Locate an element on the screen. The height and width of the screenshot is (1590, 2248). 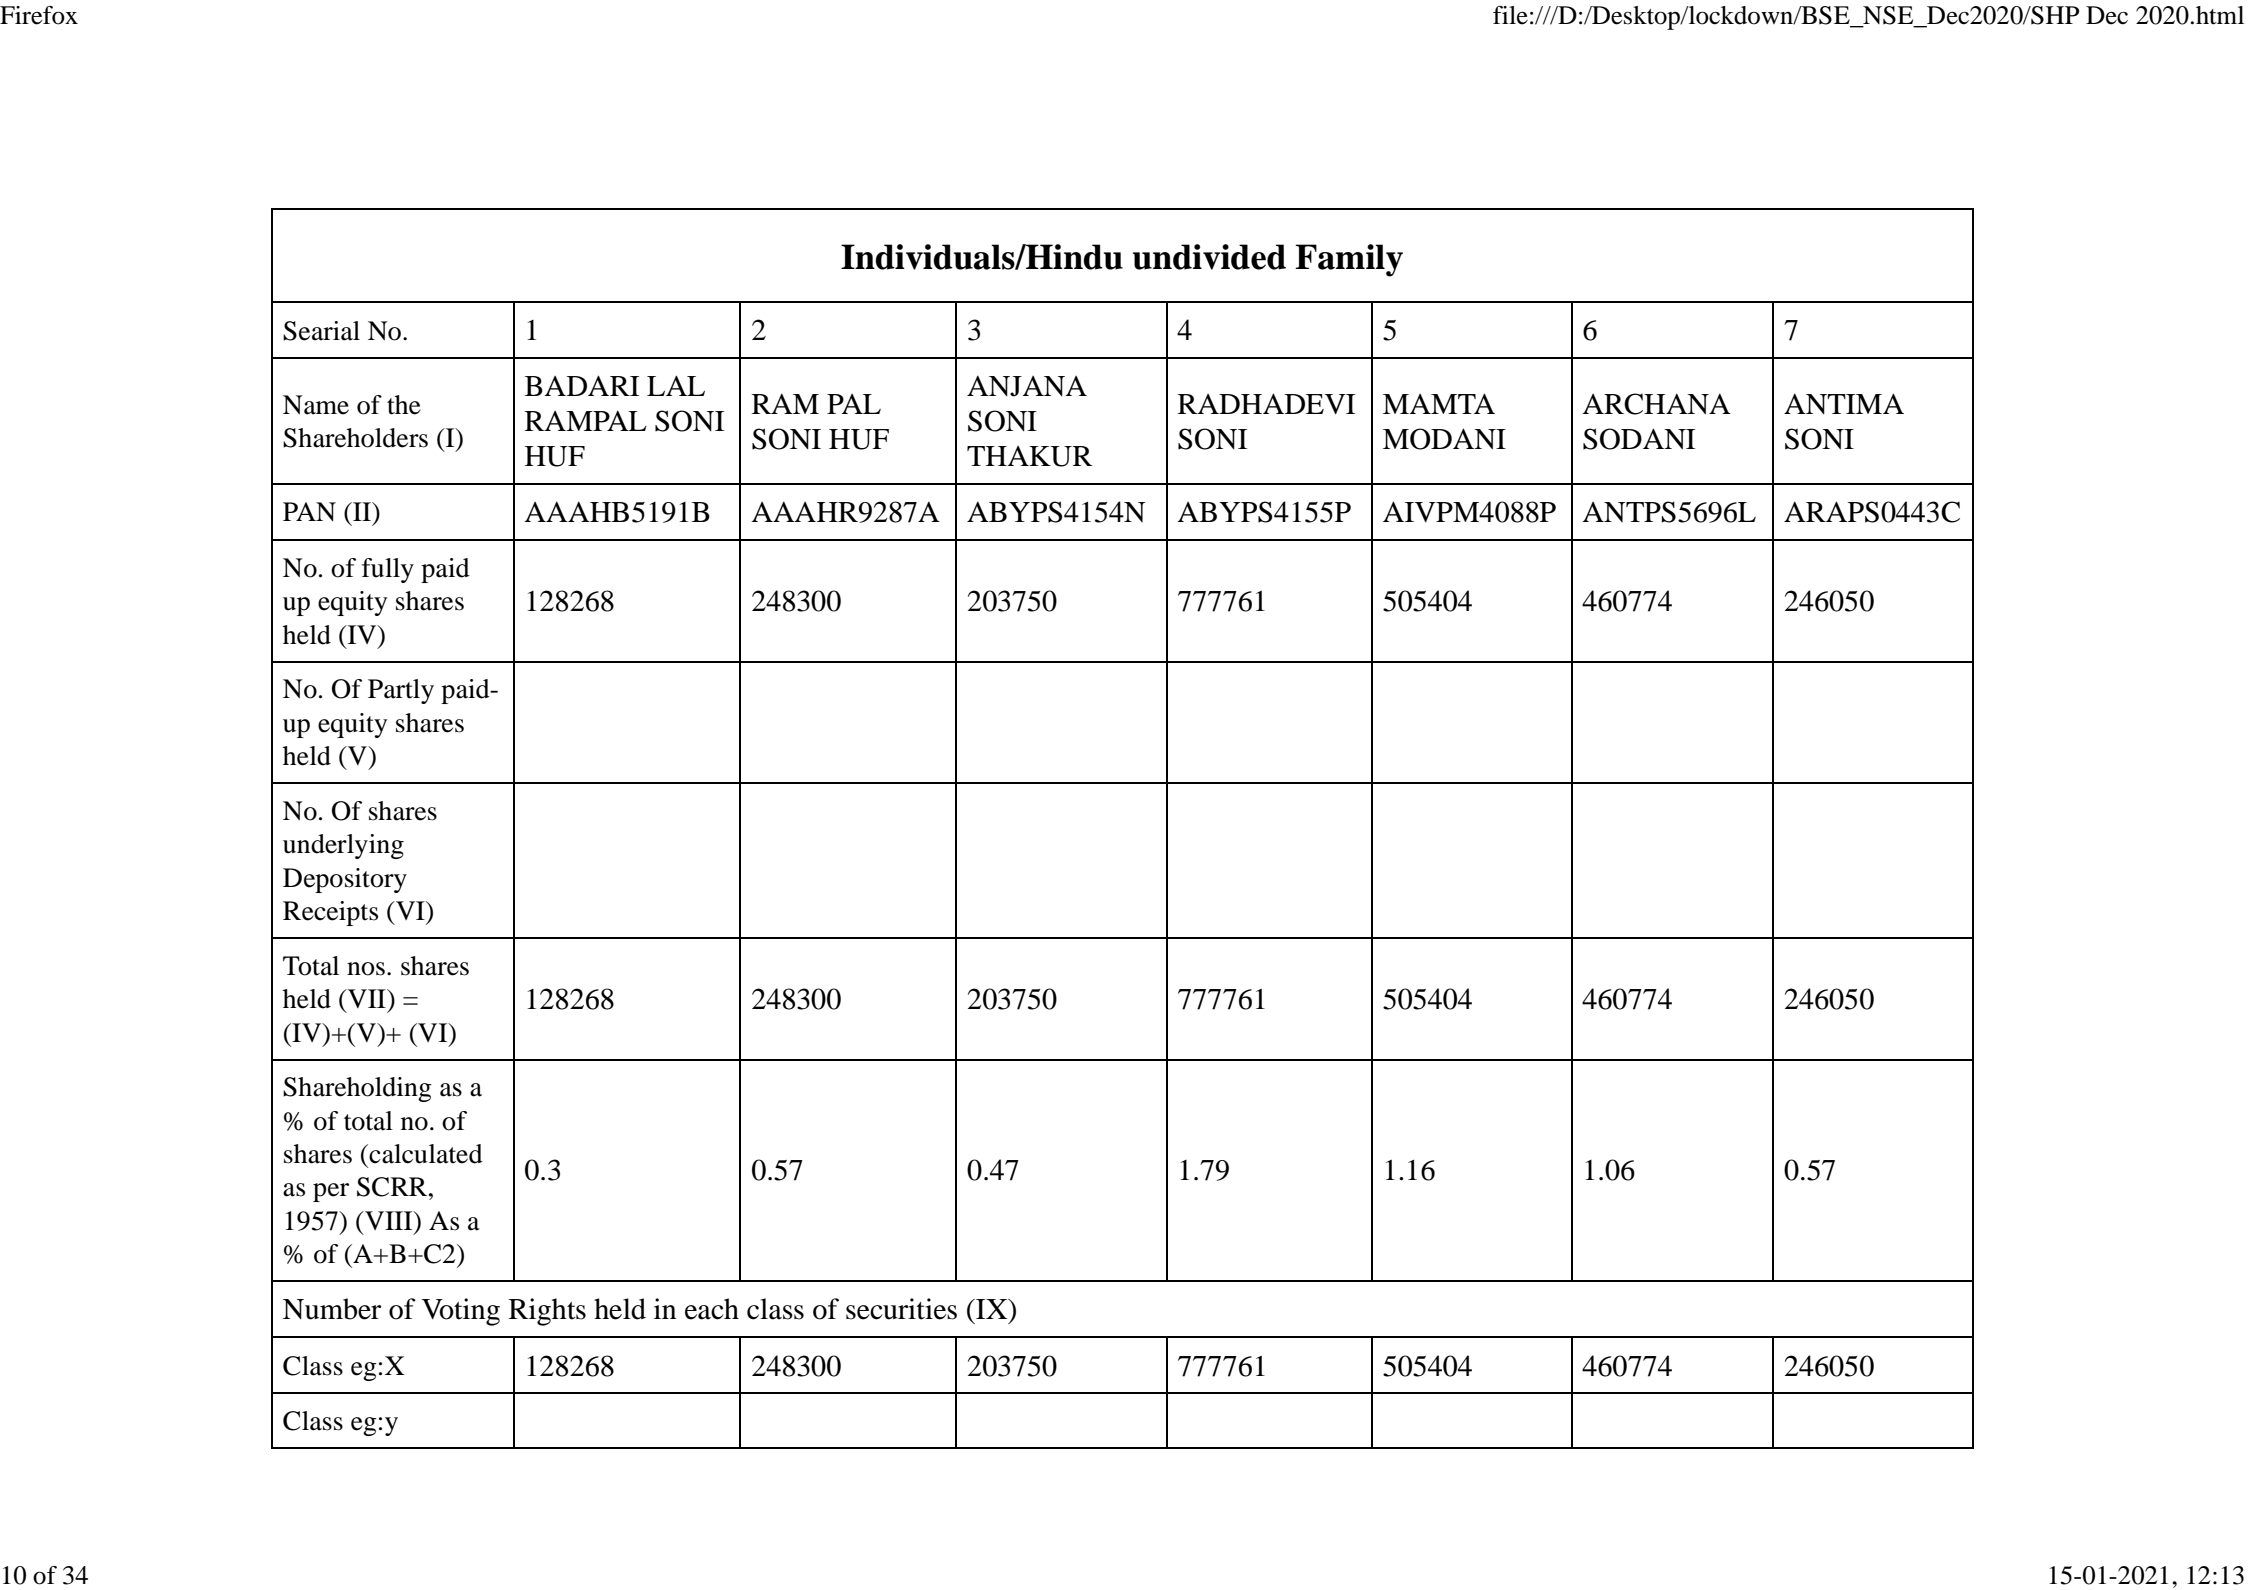
Number is located at coordinates (332, 1309).
